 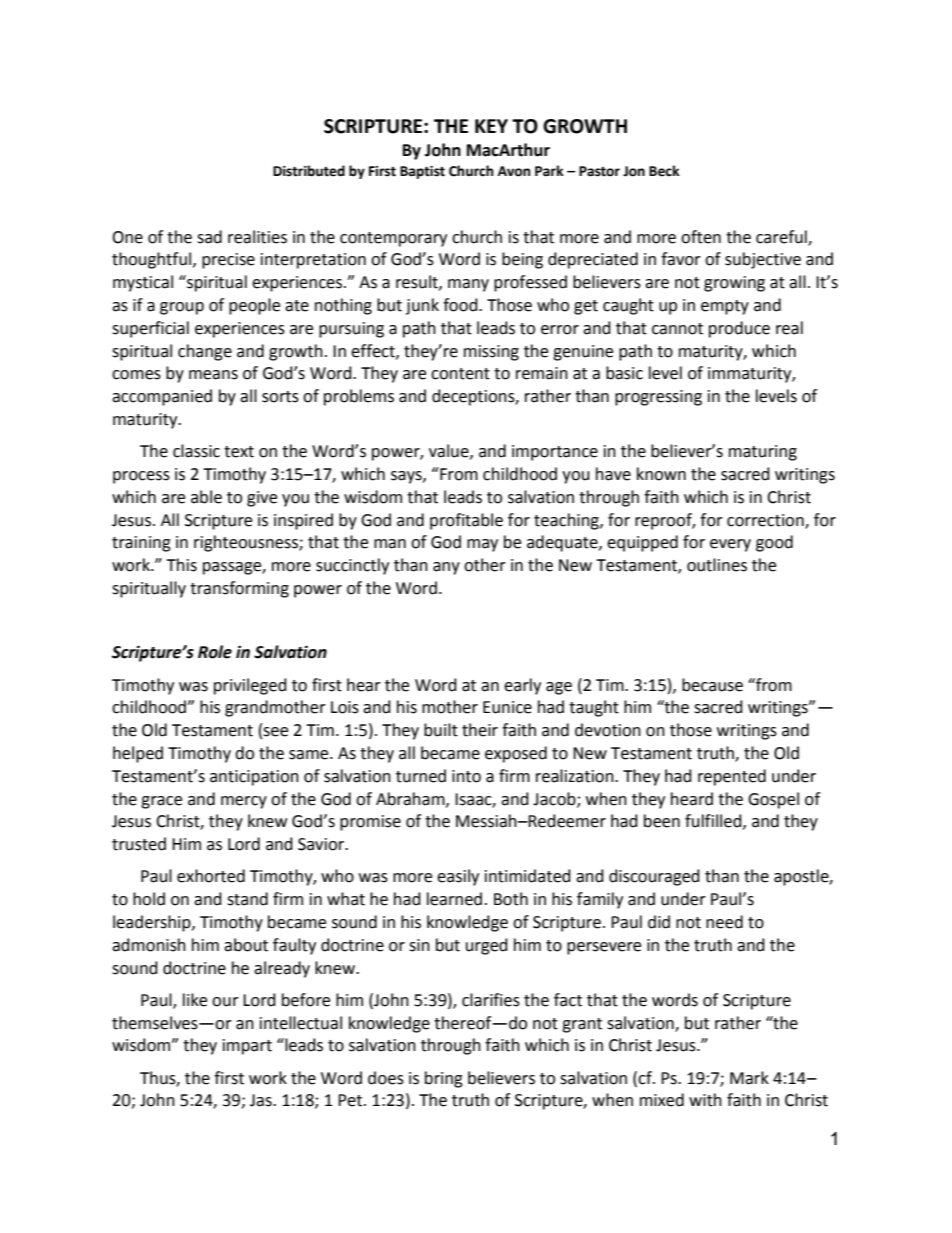 I want to click on bring, so click(x=444, y=1079).
